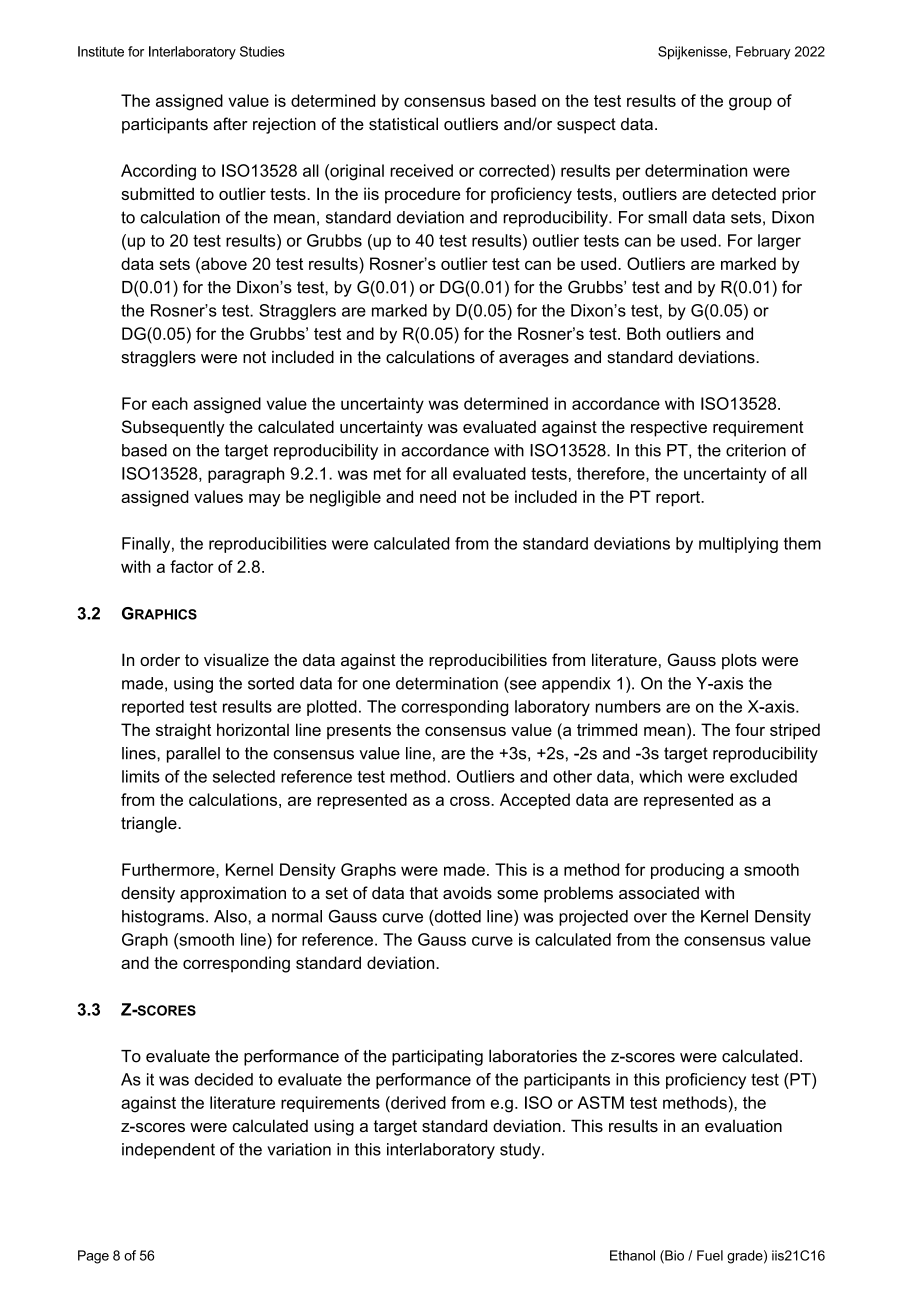 This page has height=1308, width=924. What do you see at coordinates (750, 104) in the page?
I see `group` at bounding box center [750, 104].
